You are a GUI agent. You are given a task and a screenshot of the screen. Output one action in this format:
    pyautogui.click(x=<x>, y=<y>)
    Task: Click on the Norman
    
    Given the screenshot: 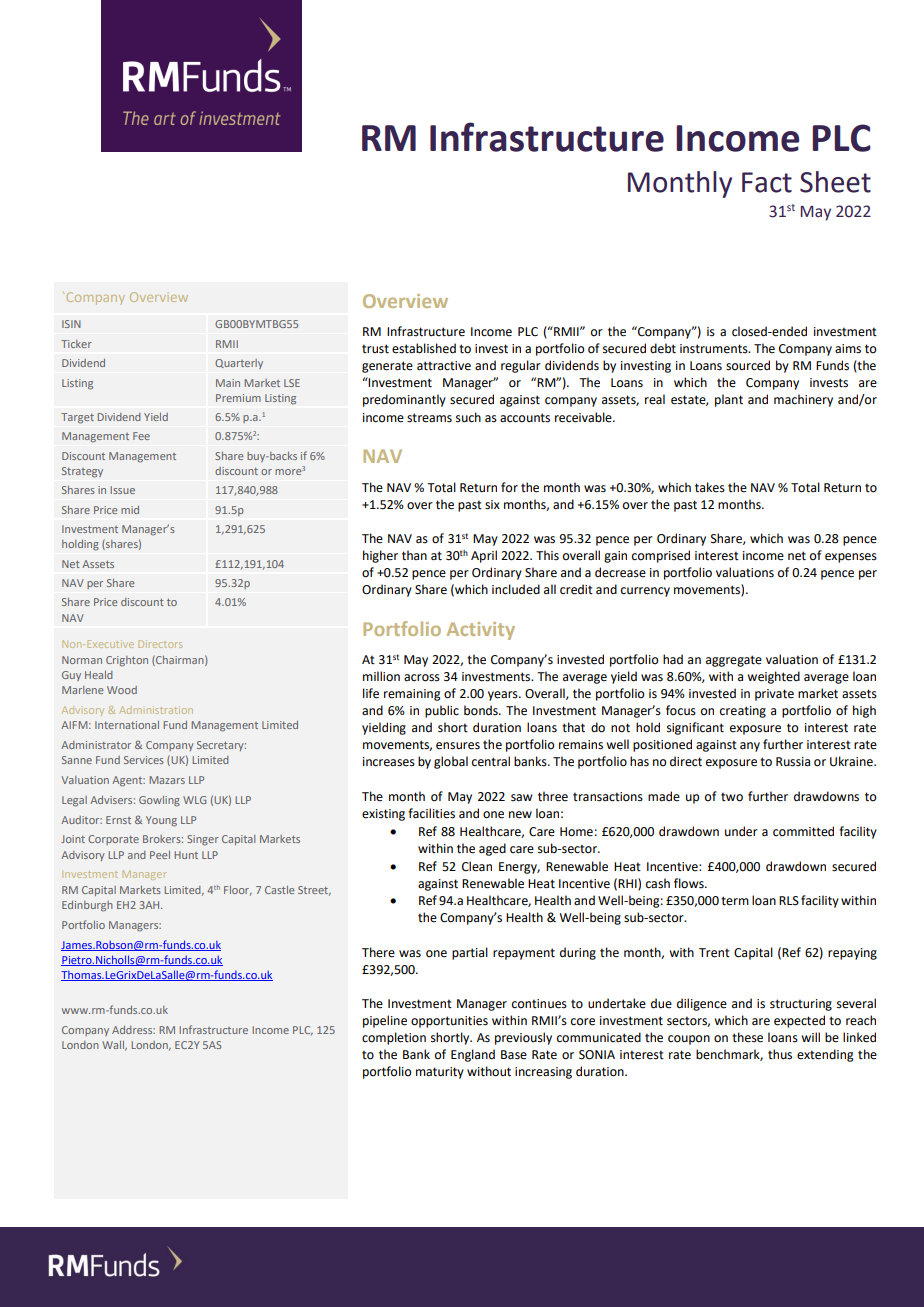 What is the action you would take?
    pyautogui.click(x=82, y=660)
